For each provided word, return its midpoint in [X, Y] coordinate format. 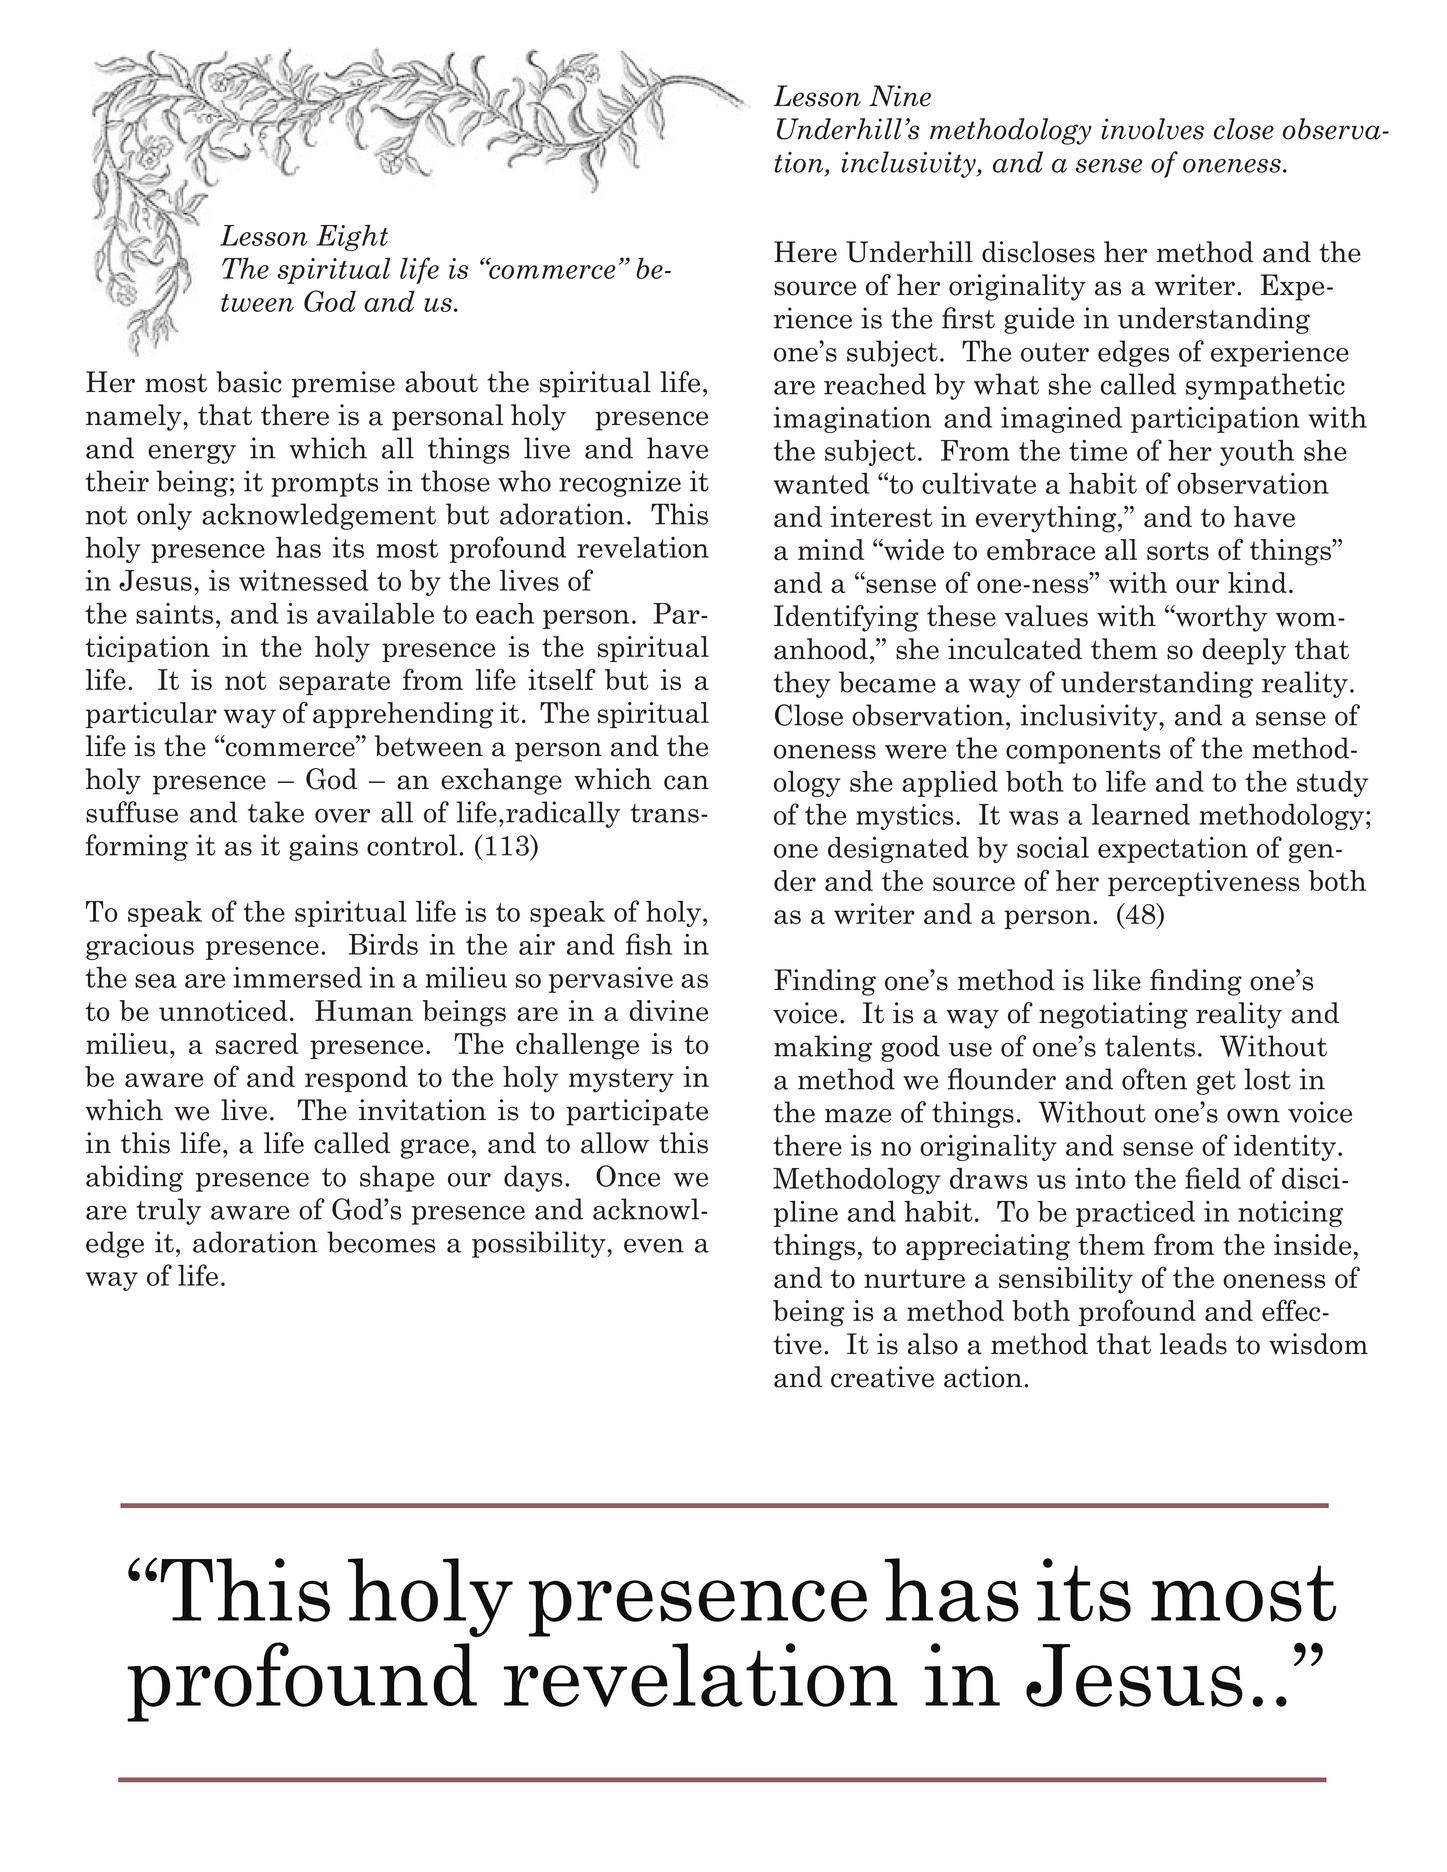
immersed [297, 977]
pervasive [611, 980]
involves [1153, 129]
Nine [900, 96]
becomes [381, 1242]
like [1117, 980]
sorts [1178, 550]
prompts [324, 485]
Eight [352, 237]
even [654, 1246]
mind [831, 549]
